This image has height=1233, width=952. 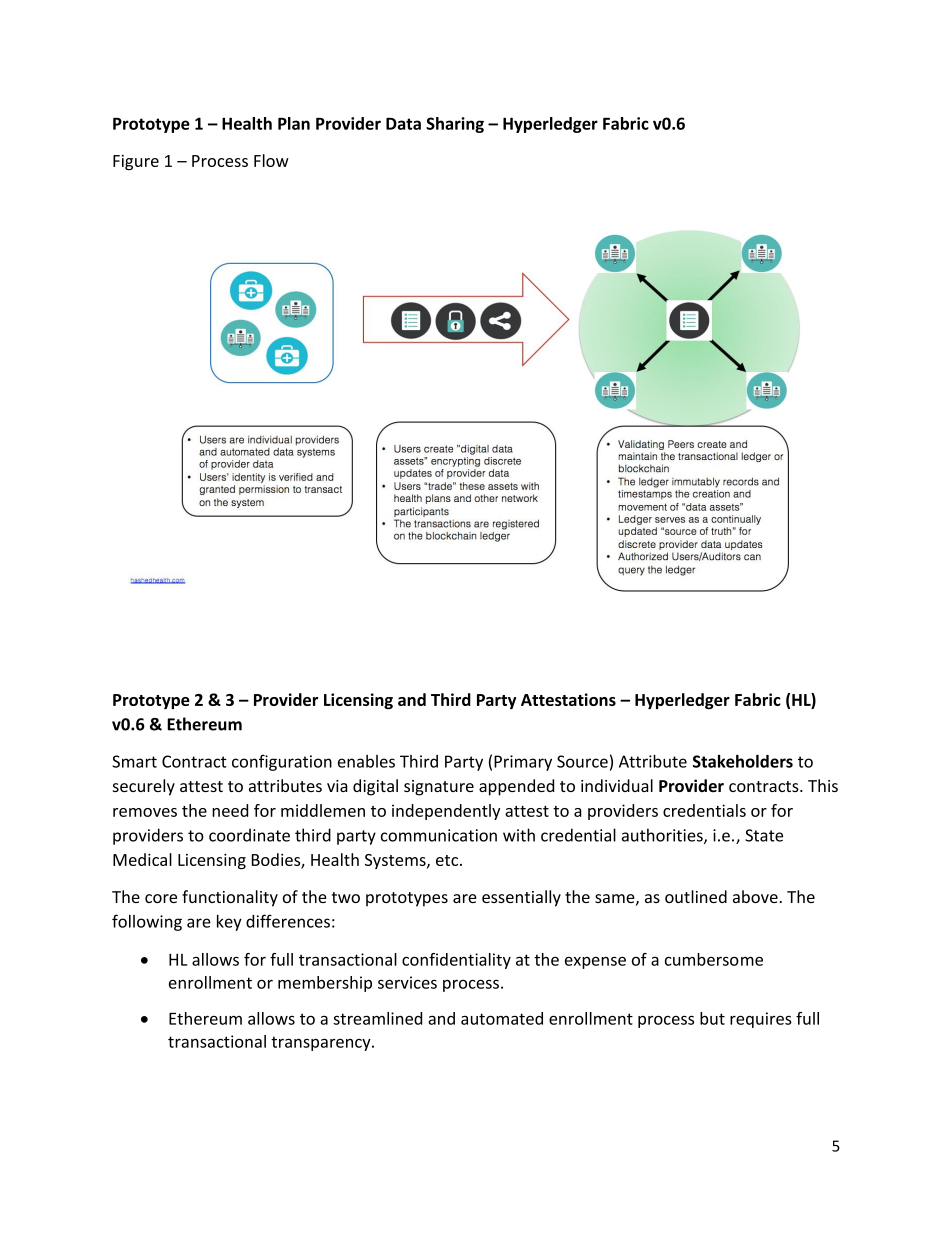 What do you see at coordinates (455, 125) in the image?
I see `Sharing` at bounding box center [455, 125].
